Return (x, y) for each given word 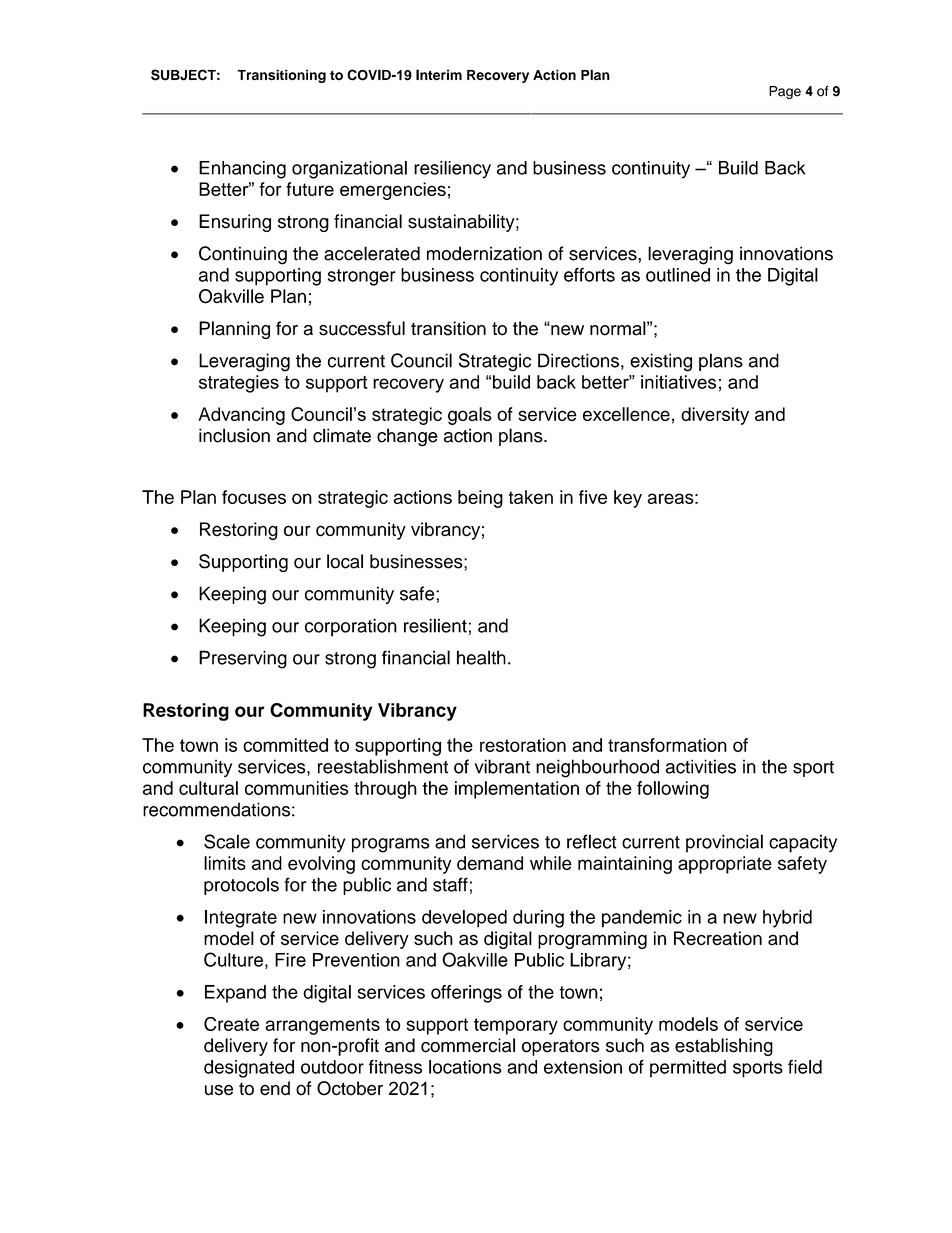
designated (249, 1069)
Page (785, 92)
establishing (724, 1047)
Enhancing (242, 170)
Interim (439, 75)
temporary (516, 1026)
